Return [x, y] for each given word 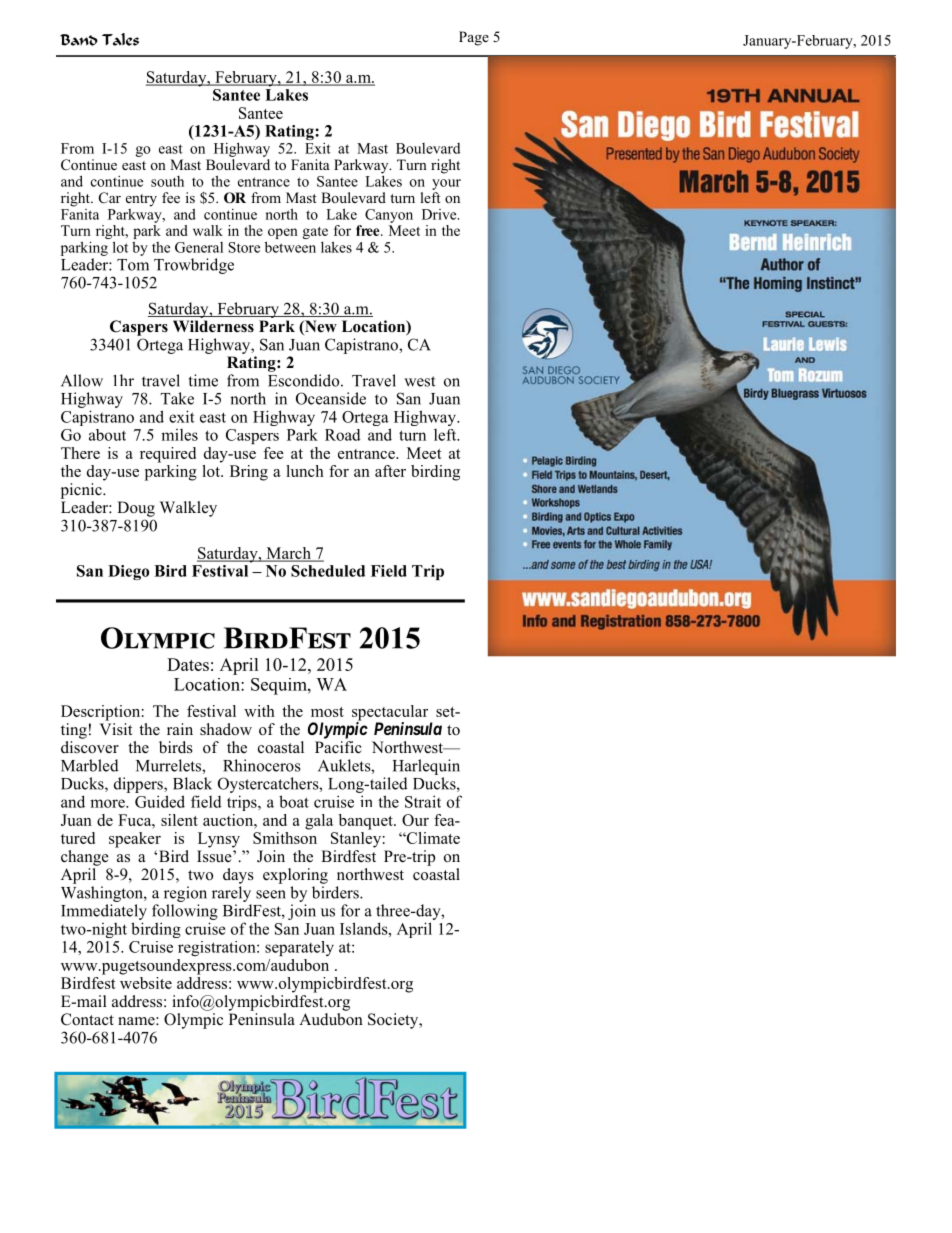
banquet [367, 822]
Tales [120, 39]
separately [299, 948]
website [146, 981]
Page [474, 38]
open [282, 235]
